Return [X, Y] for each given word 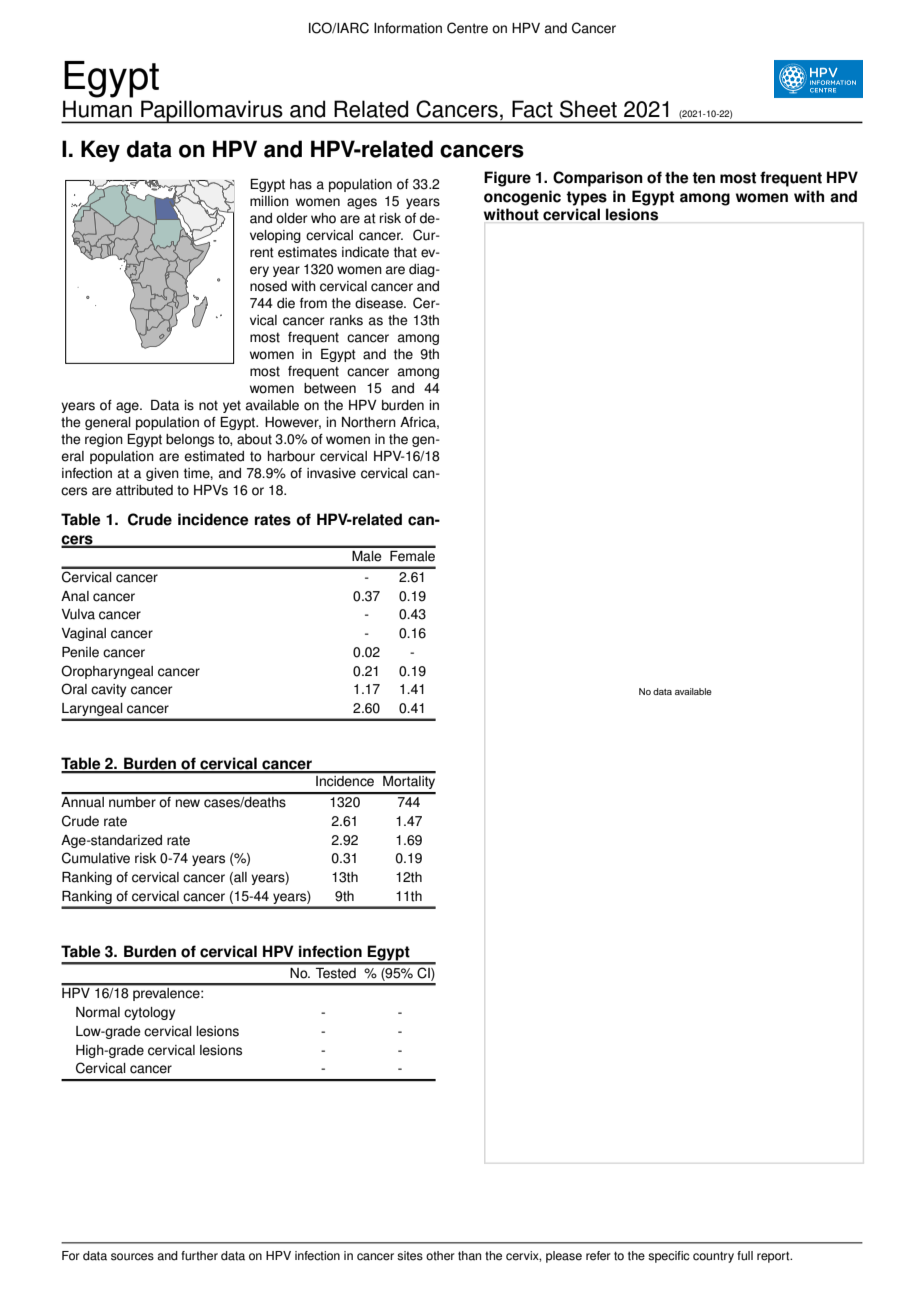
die [286, 303]
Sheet [588, 109]
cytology [149, 1013]
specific [668, 1257]
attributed [144, 490]
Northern [369, 422]
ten [703, 178]
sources [132, 1257]
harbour [291, 456]
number [132, 802]
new [188, 803]
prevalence [167, 994]
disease [380, 303]
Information [408, 28]
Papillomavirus [212, 112]
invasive [331, 473]
